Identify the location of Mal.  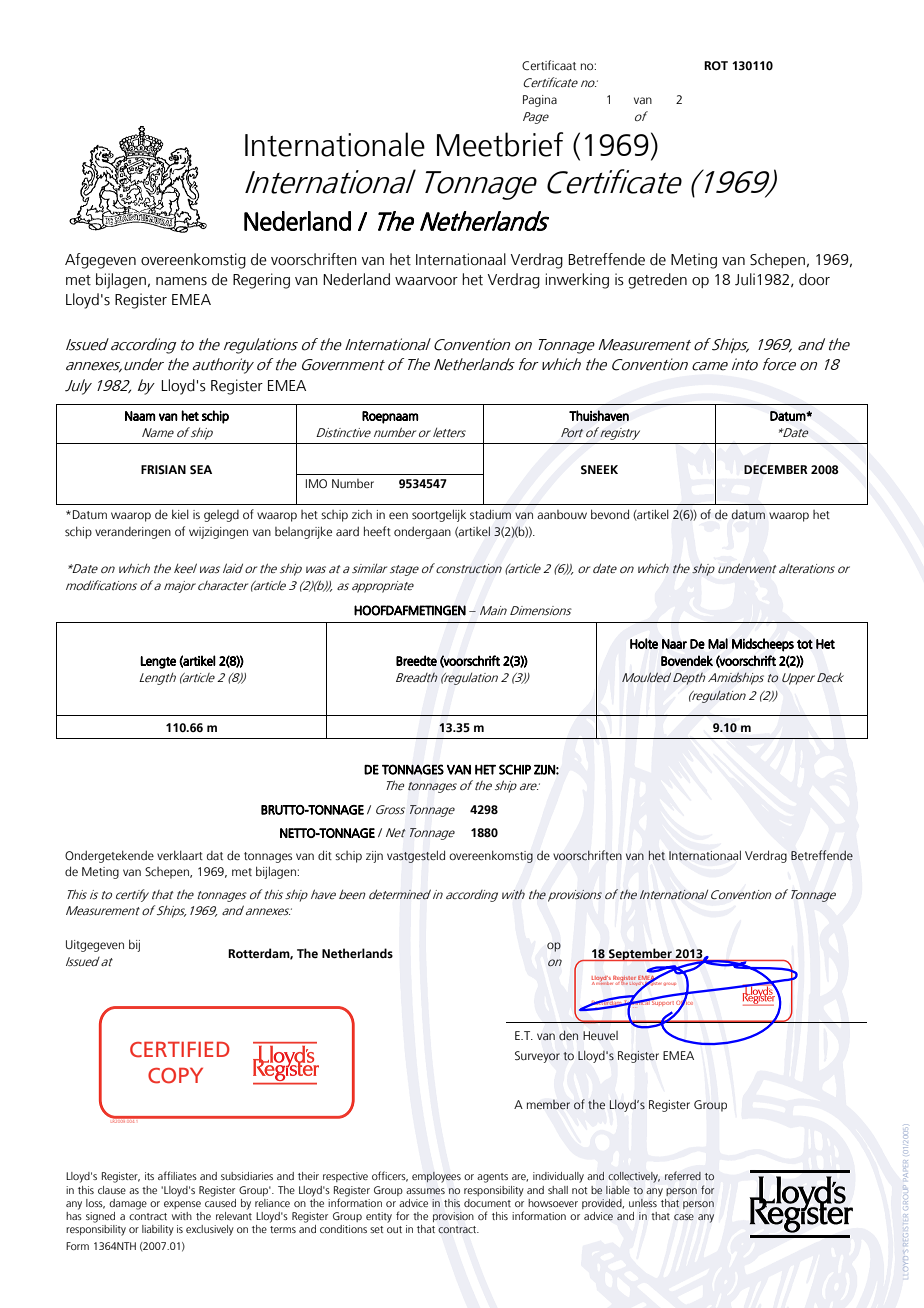
(718, 643).
